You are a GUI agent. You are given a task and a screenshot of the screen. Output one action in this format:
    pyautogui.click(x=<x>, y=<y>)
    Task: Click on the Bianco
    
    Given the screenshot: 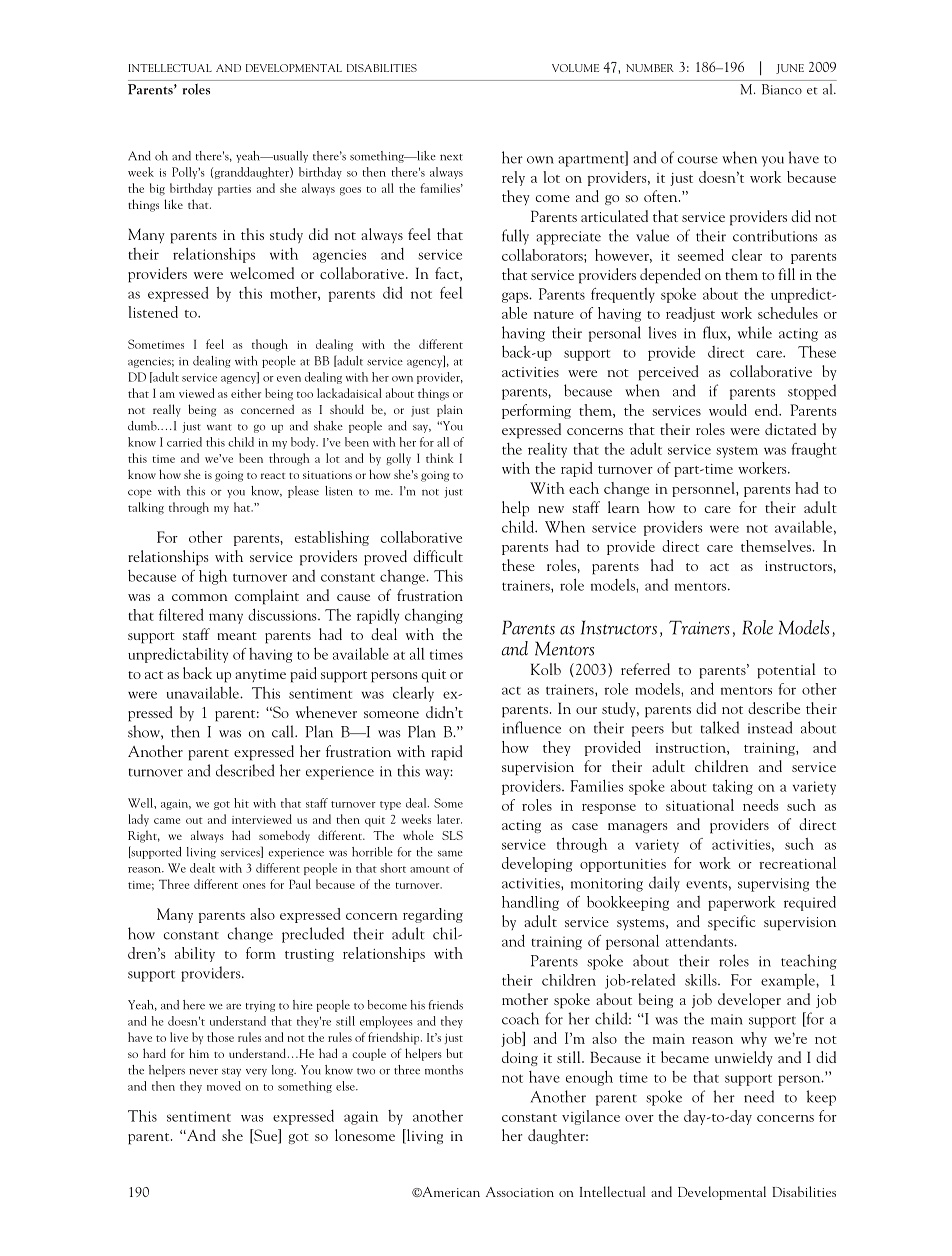 What is the action you would take?
    pyautogui.click(x=782, y=89)
